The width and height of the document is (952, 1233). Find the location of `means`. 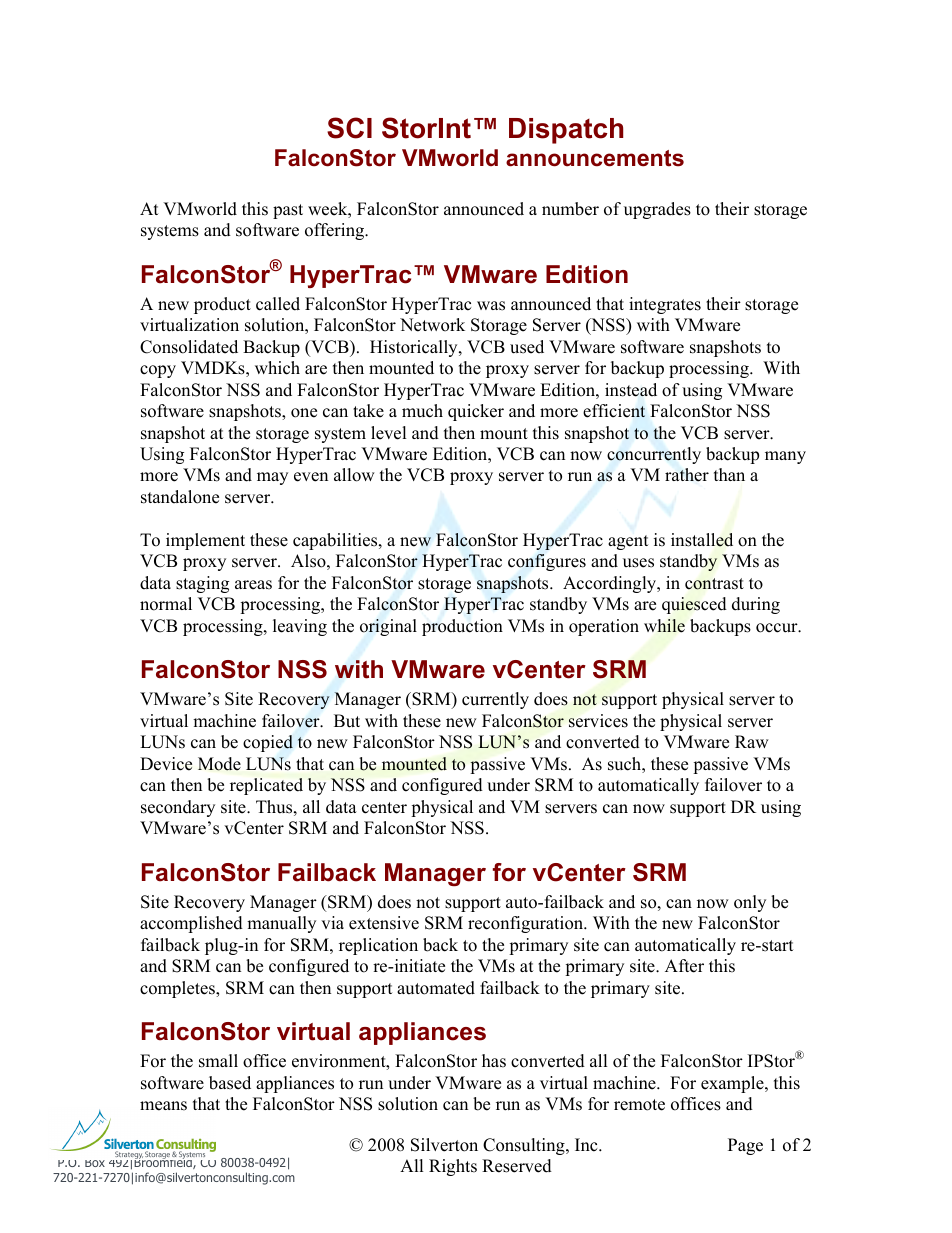

means is located at coordinates (163, 1106).
